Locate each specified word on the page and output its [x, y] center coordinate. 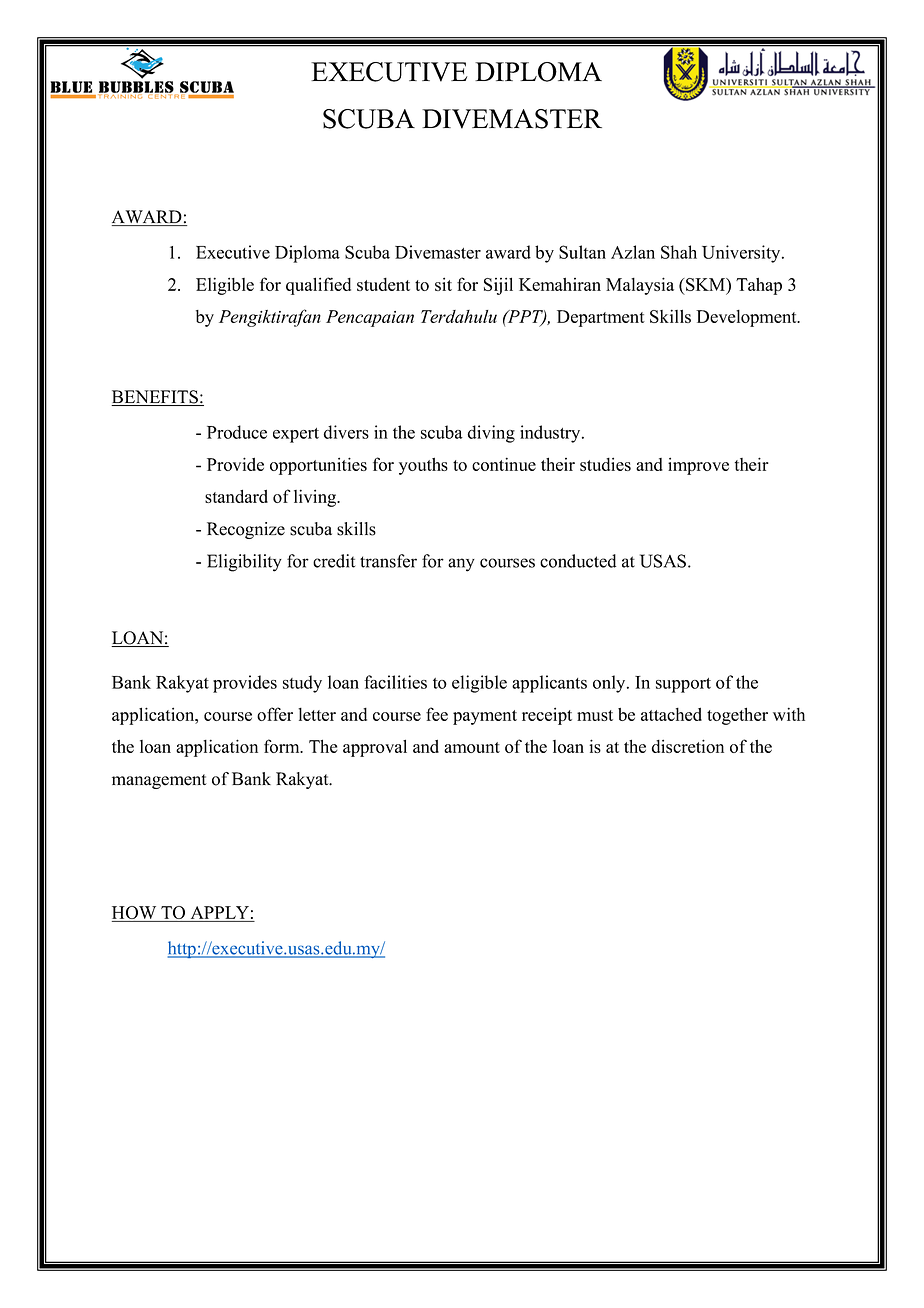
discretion [688, 746]
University [742, 254]
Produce [237, 432]
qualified [318, 286]
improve [698, 466]
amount [472, 747]
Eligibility [244, 563]
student [383, 284]
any [461, 565]
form [283, 746]
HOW [135, 914]
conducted [578, 561]
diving [491, 434]
